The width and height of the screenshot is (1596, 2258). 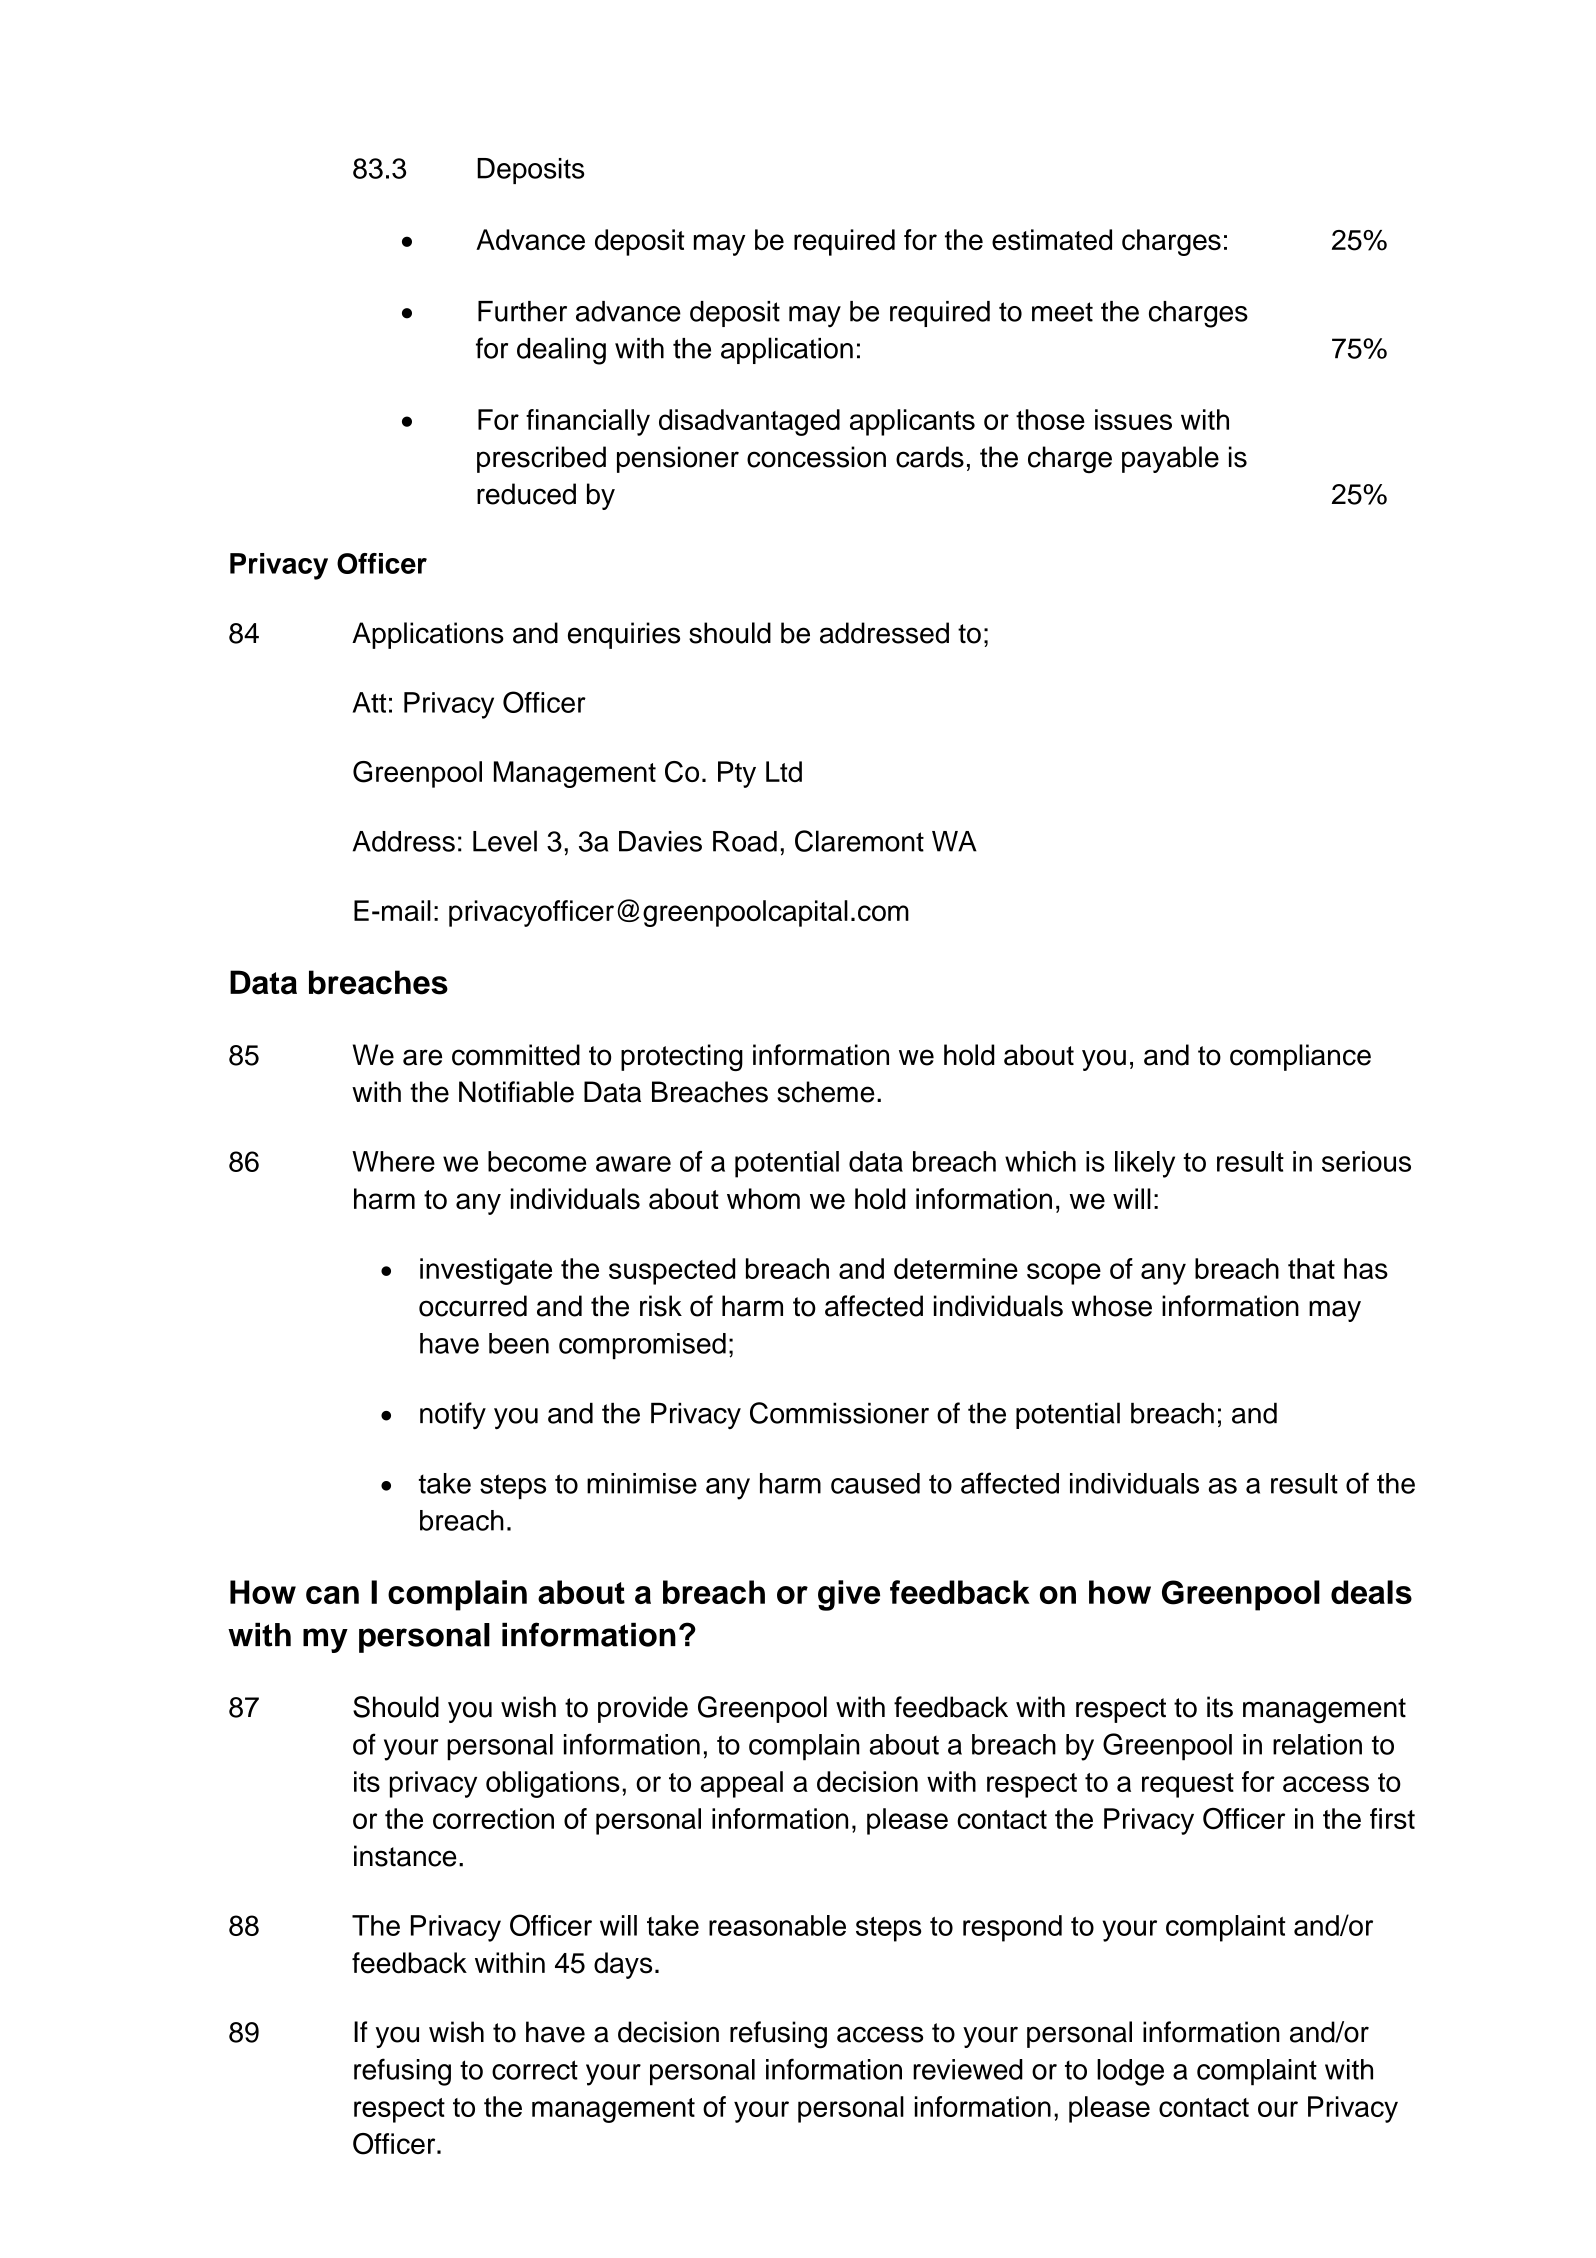 I want to click on minimise, so click(x=642, y=1483).
